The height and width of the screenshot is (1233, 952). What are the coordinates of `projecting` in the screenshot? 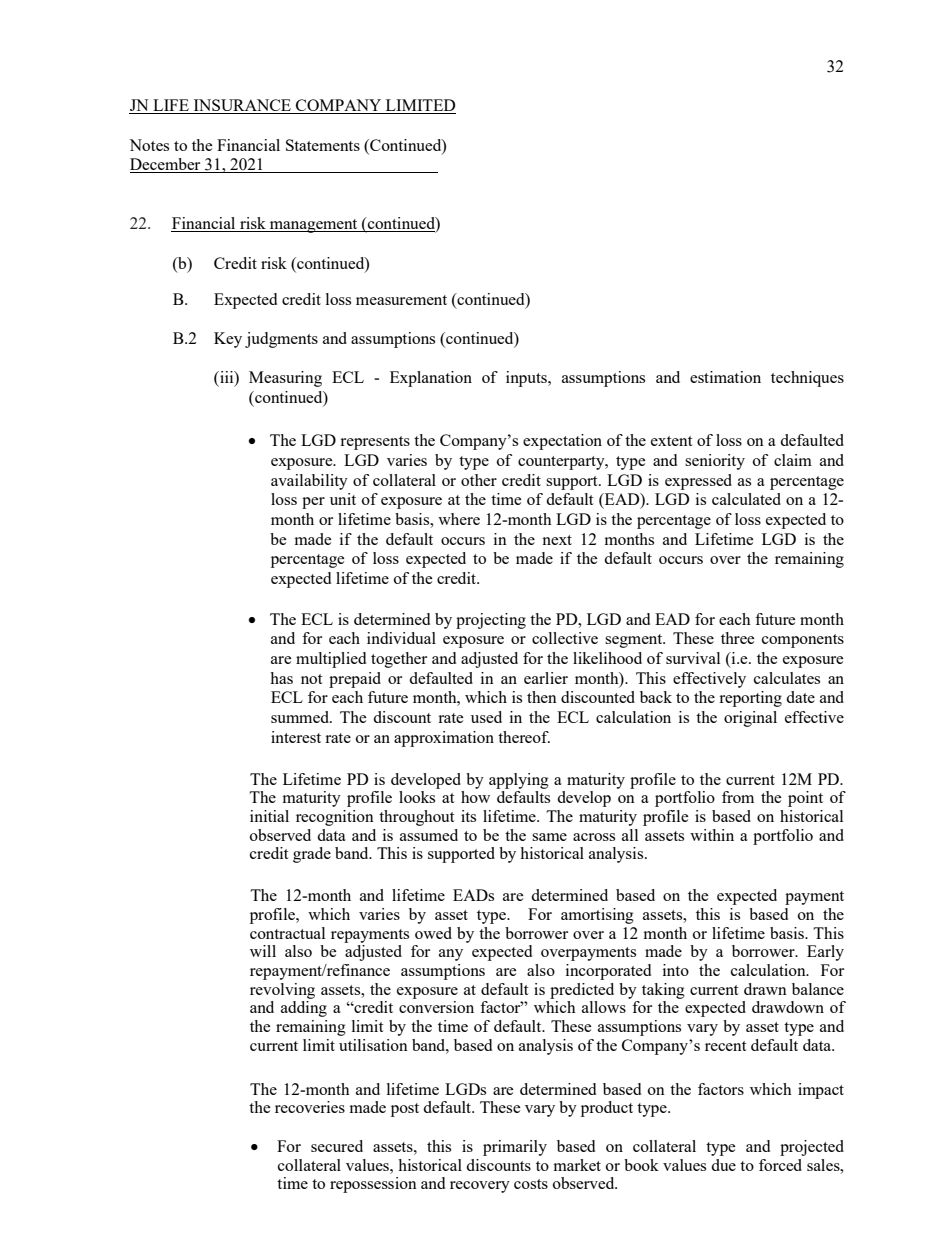 It's located at (491, 621).
